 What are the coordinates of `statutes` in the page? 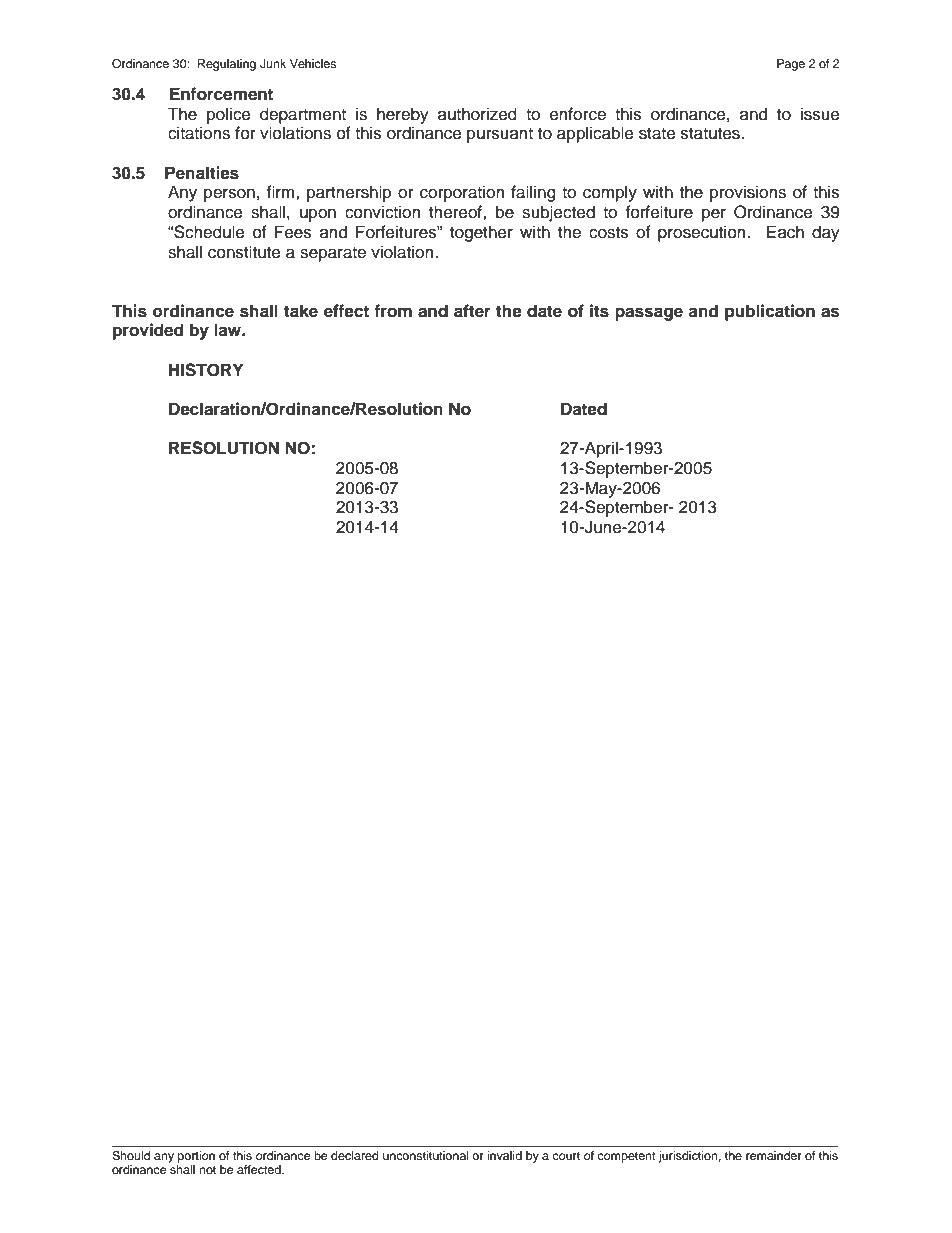 It's located at (711, 134).
